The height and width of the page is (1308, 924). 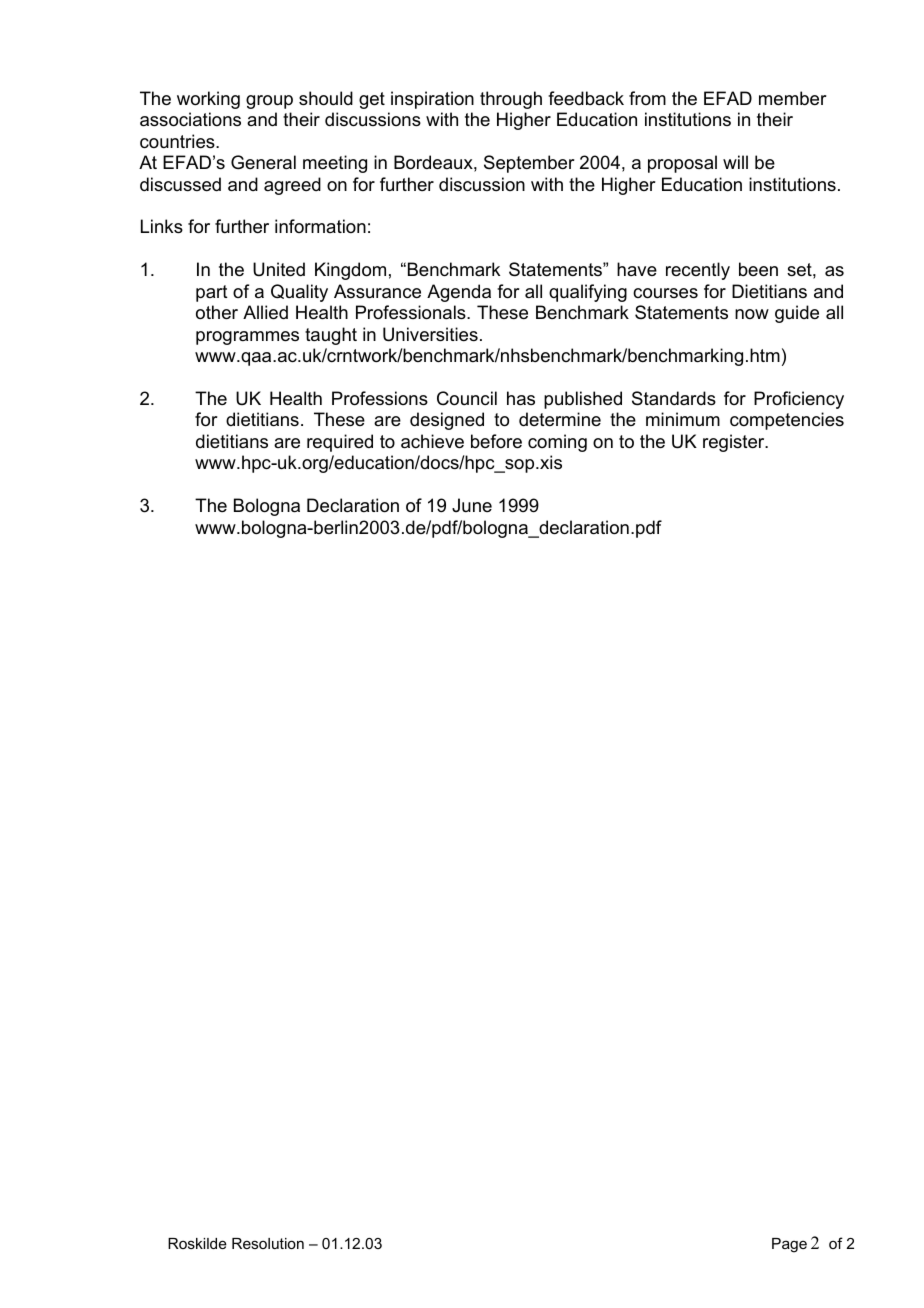 What do you see at coordinates (511, 100) in the page?
I see `through` at bounding box center [511, 100].
